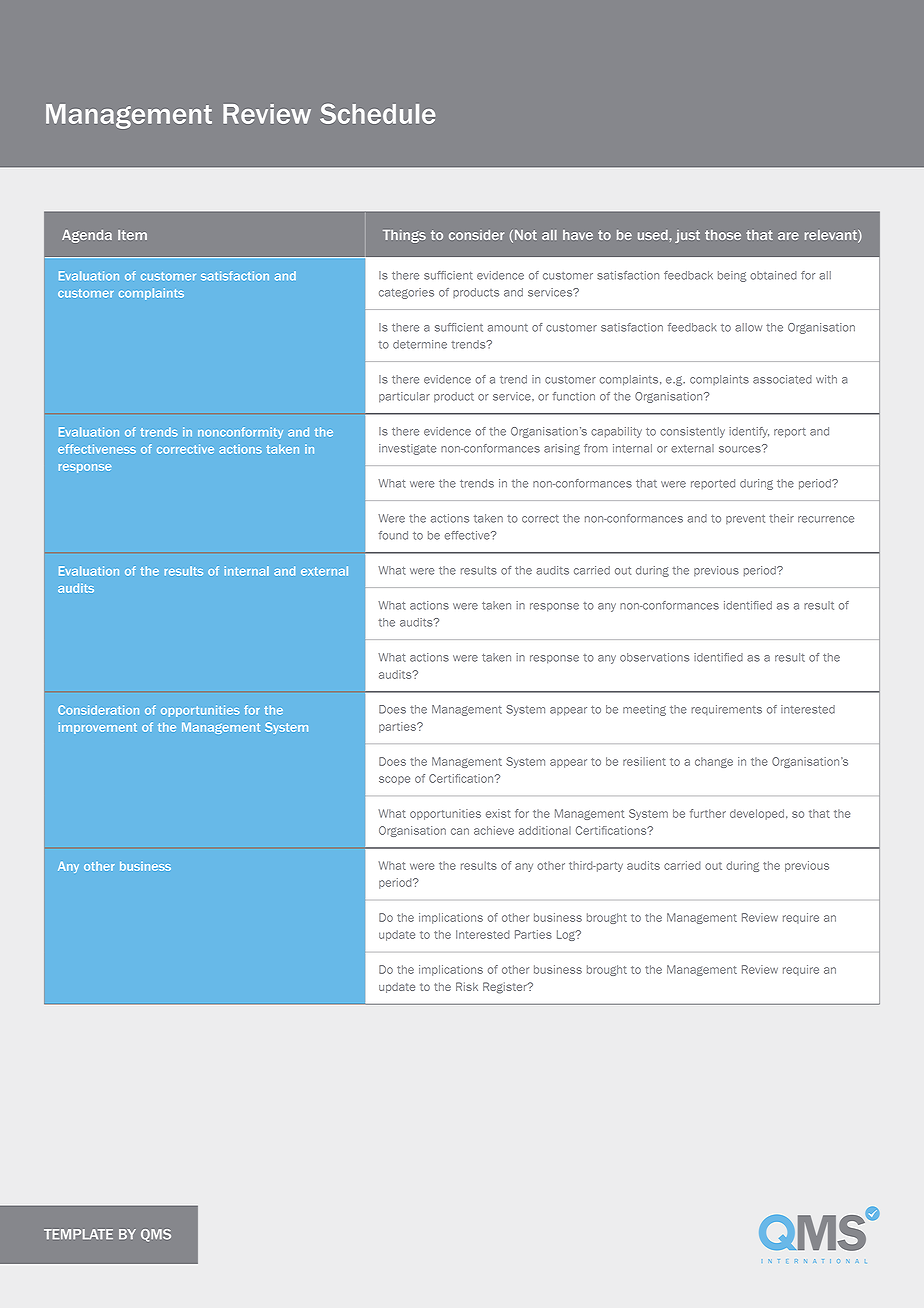 The image size is (924, 1308). I want to click on those, so click(723, 235).
